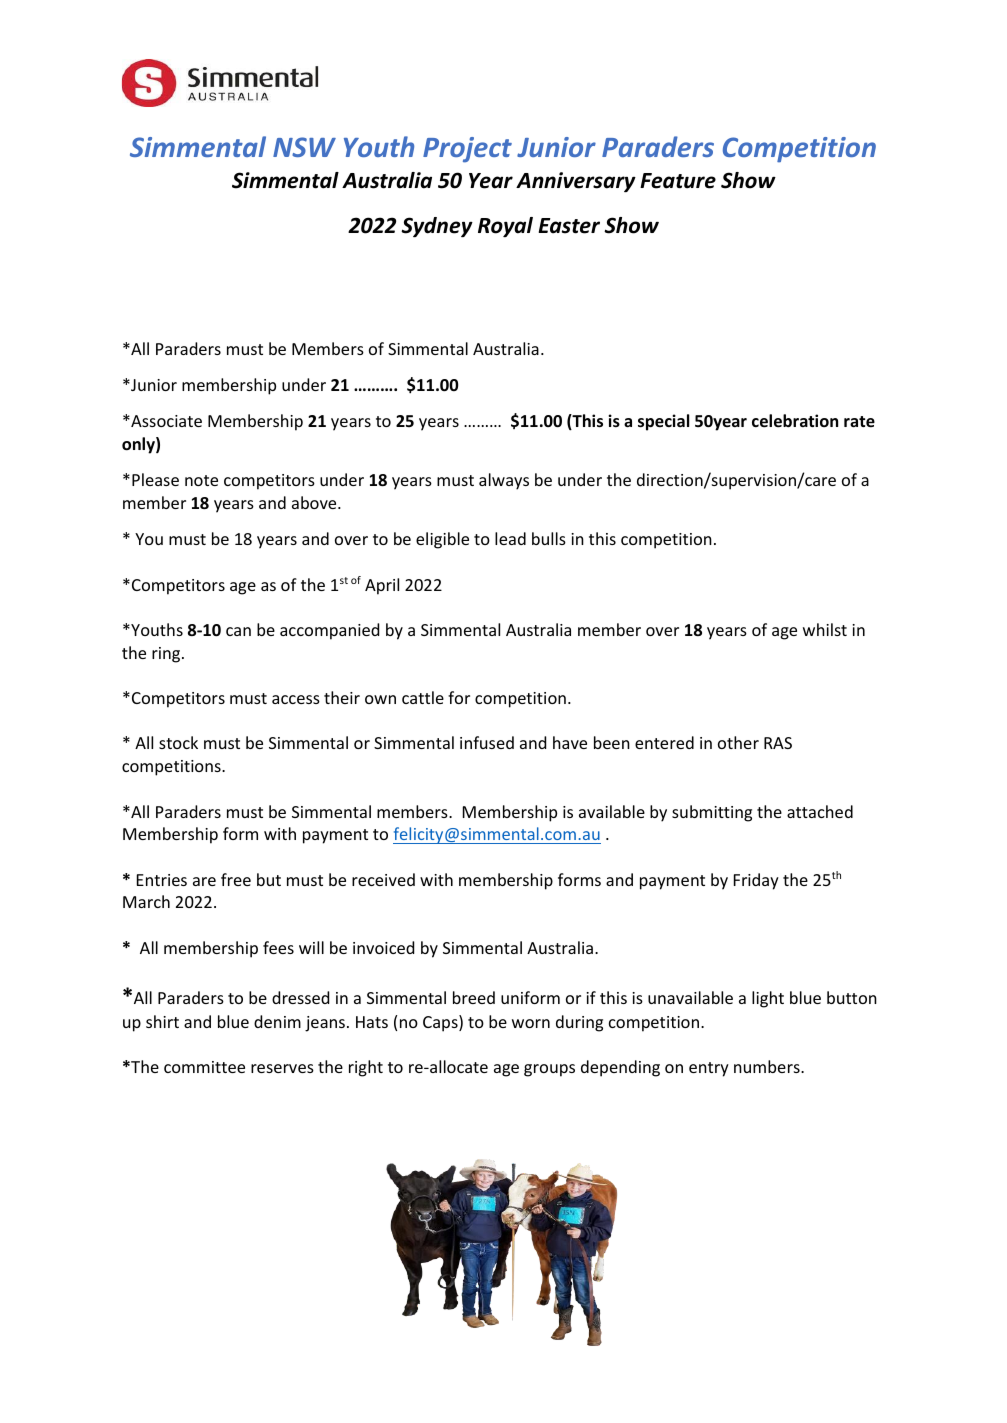 The height and width of the screenshot is (1423, 1007). Describe the element at coordinates (204, 1067) in the screenshot. I see `committee` at that location.
